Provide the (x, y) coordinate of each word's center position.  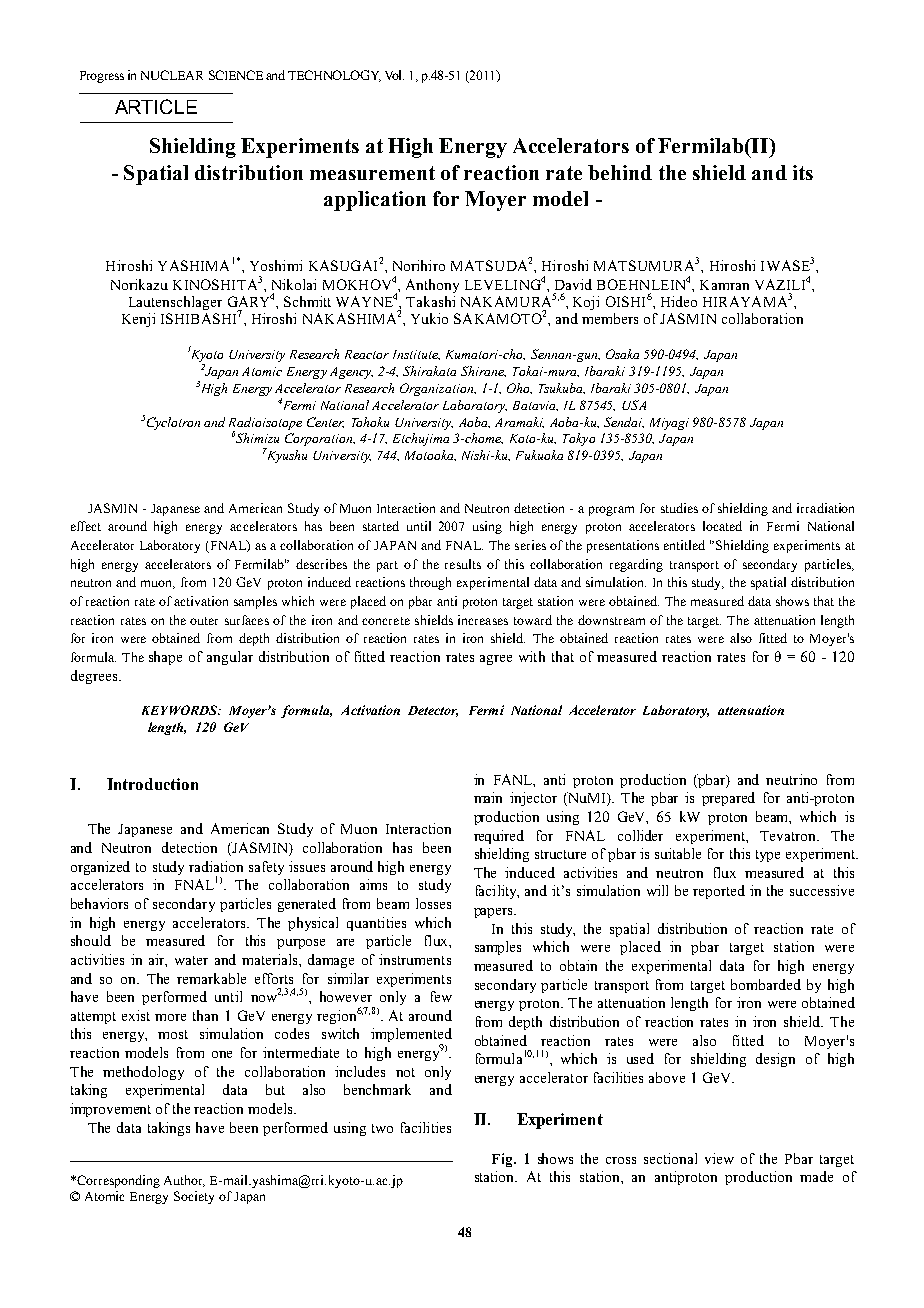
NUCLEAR (172, 75)
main (488, 797)
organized (100, 868)
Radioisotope (265, 424)
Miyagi (669, 424)
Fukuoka (539, 455)
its (803, 172)
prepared (728, 799)
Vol (394, 75)
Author (184, 1181)
